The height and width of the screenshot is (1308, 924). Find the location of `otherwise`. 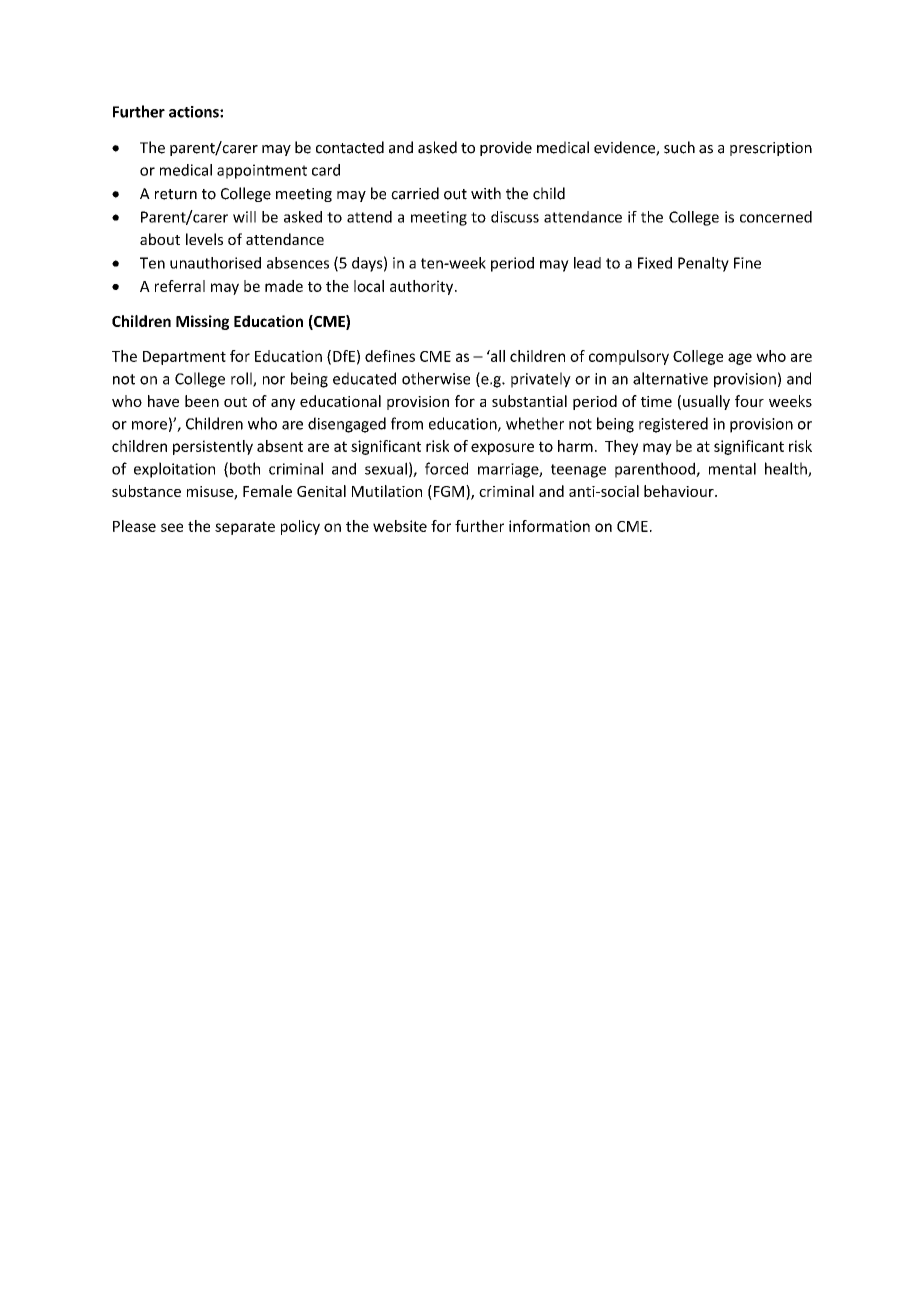

otherwise is located at coordinates (436, 378).
